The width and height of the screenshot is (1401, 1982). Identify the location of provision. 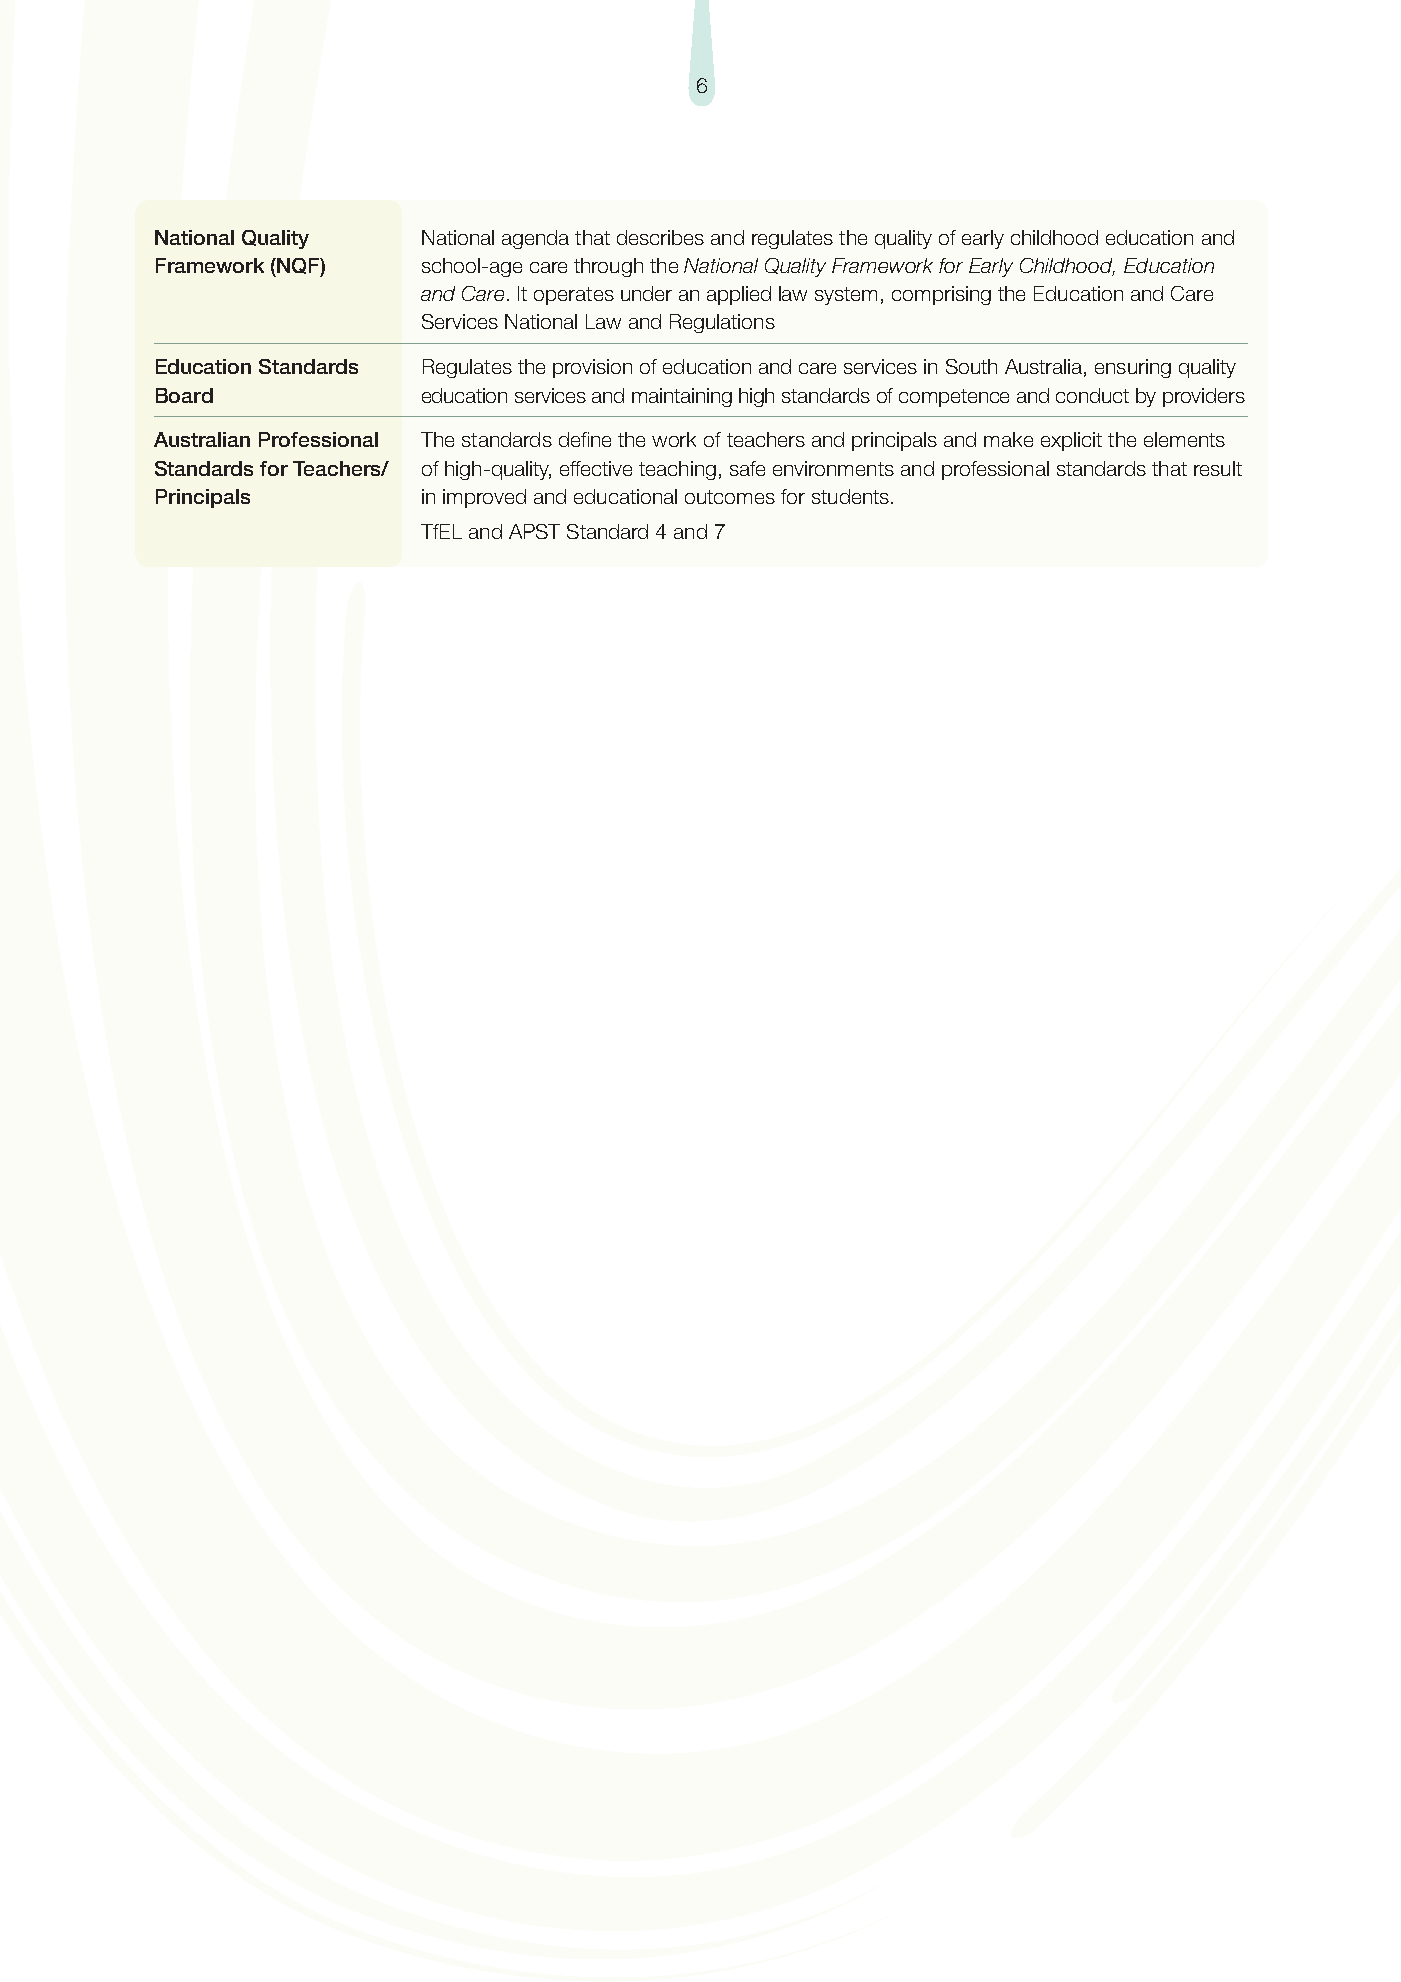
(592, 368).
